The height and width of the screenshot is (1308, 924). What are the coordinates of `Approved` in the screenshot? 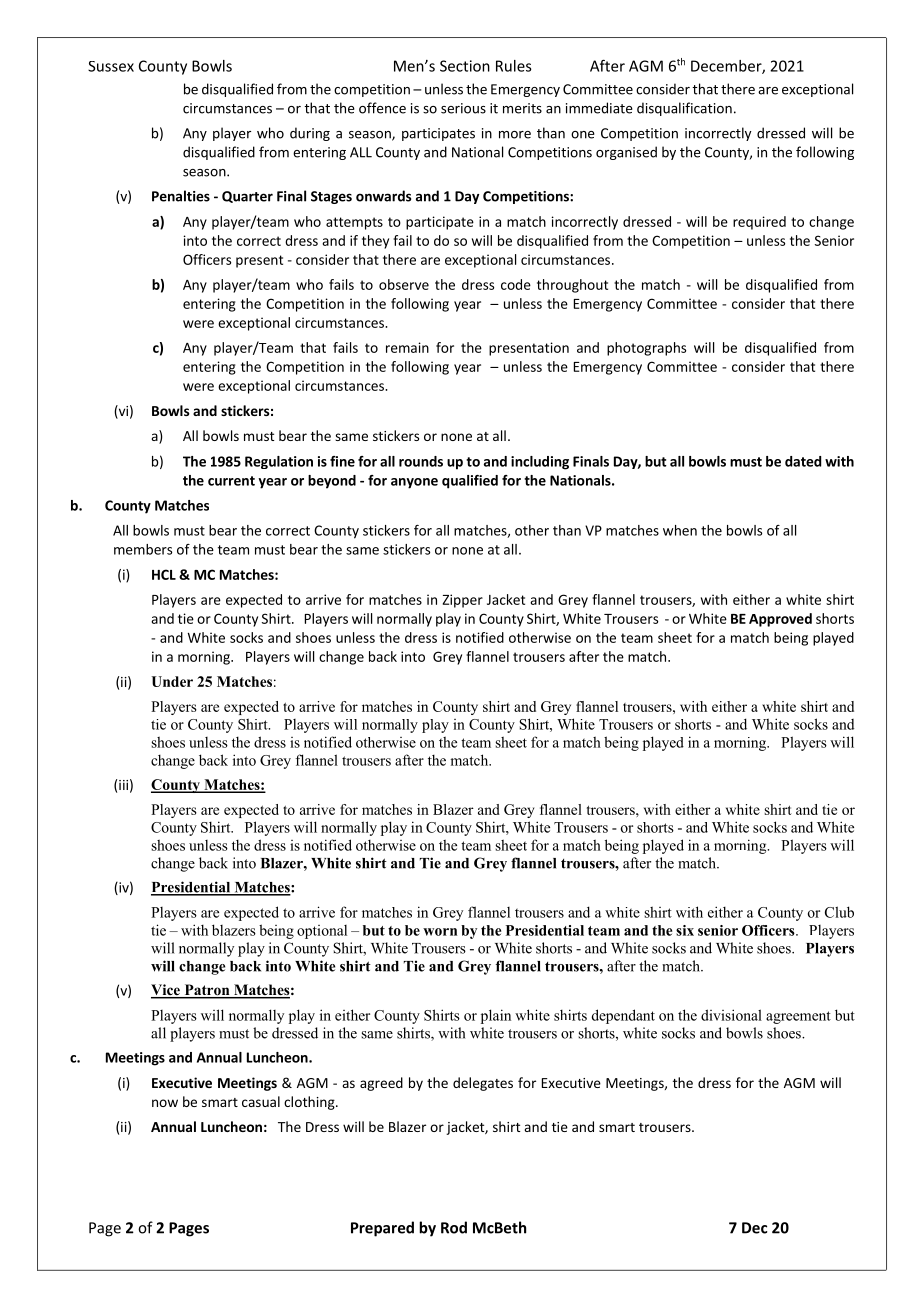 It's located at (780, 620).
